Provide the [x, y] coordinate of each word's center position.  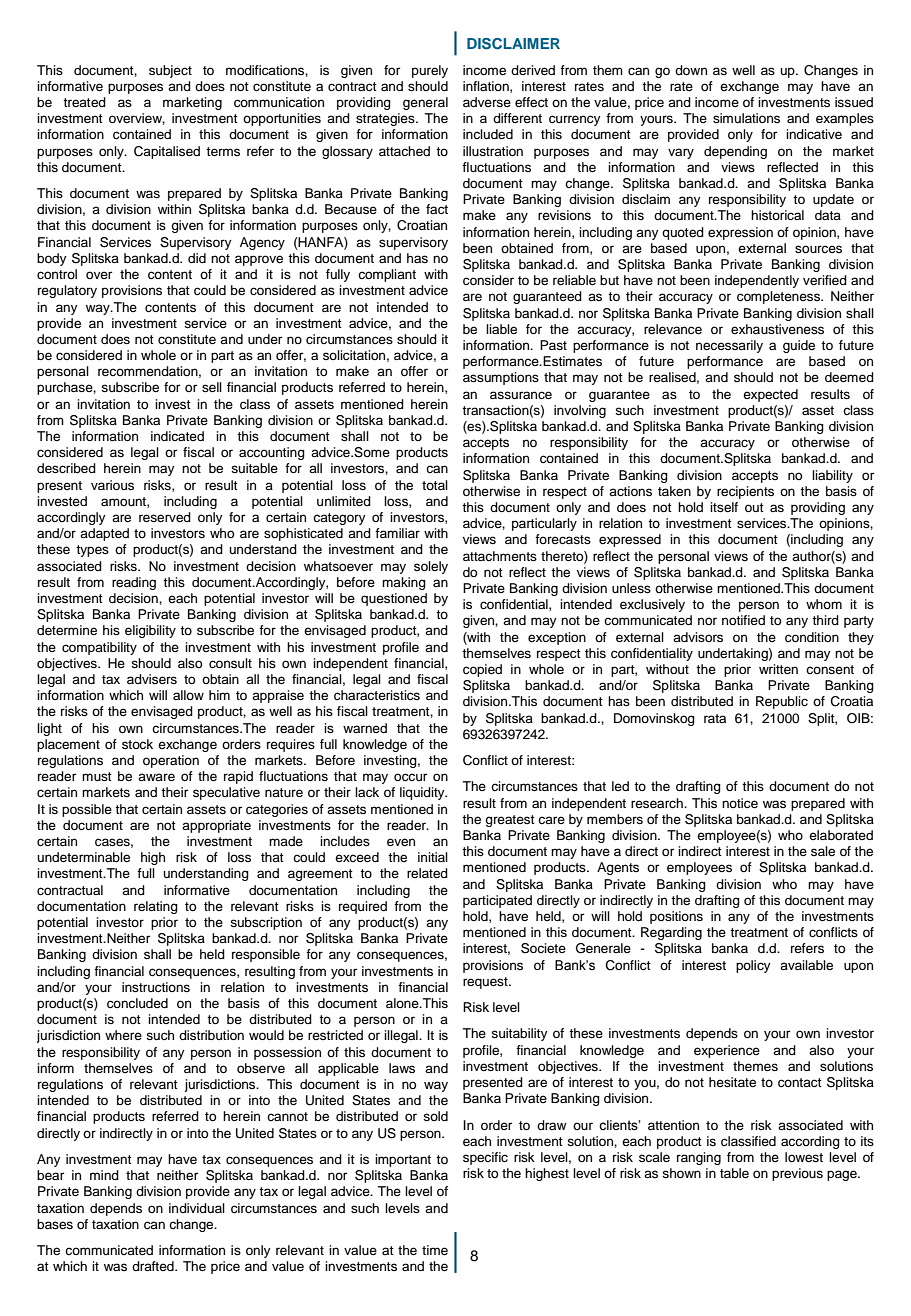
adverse [487, 102]
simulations [746, 118]
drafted [154, 1266]
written [778, 669]
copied [482, 670]
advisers [152, 679]
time [435, 1250]
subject [170, 71]
